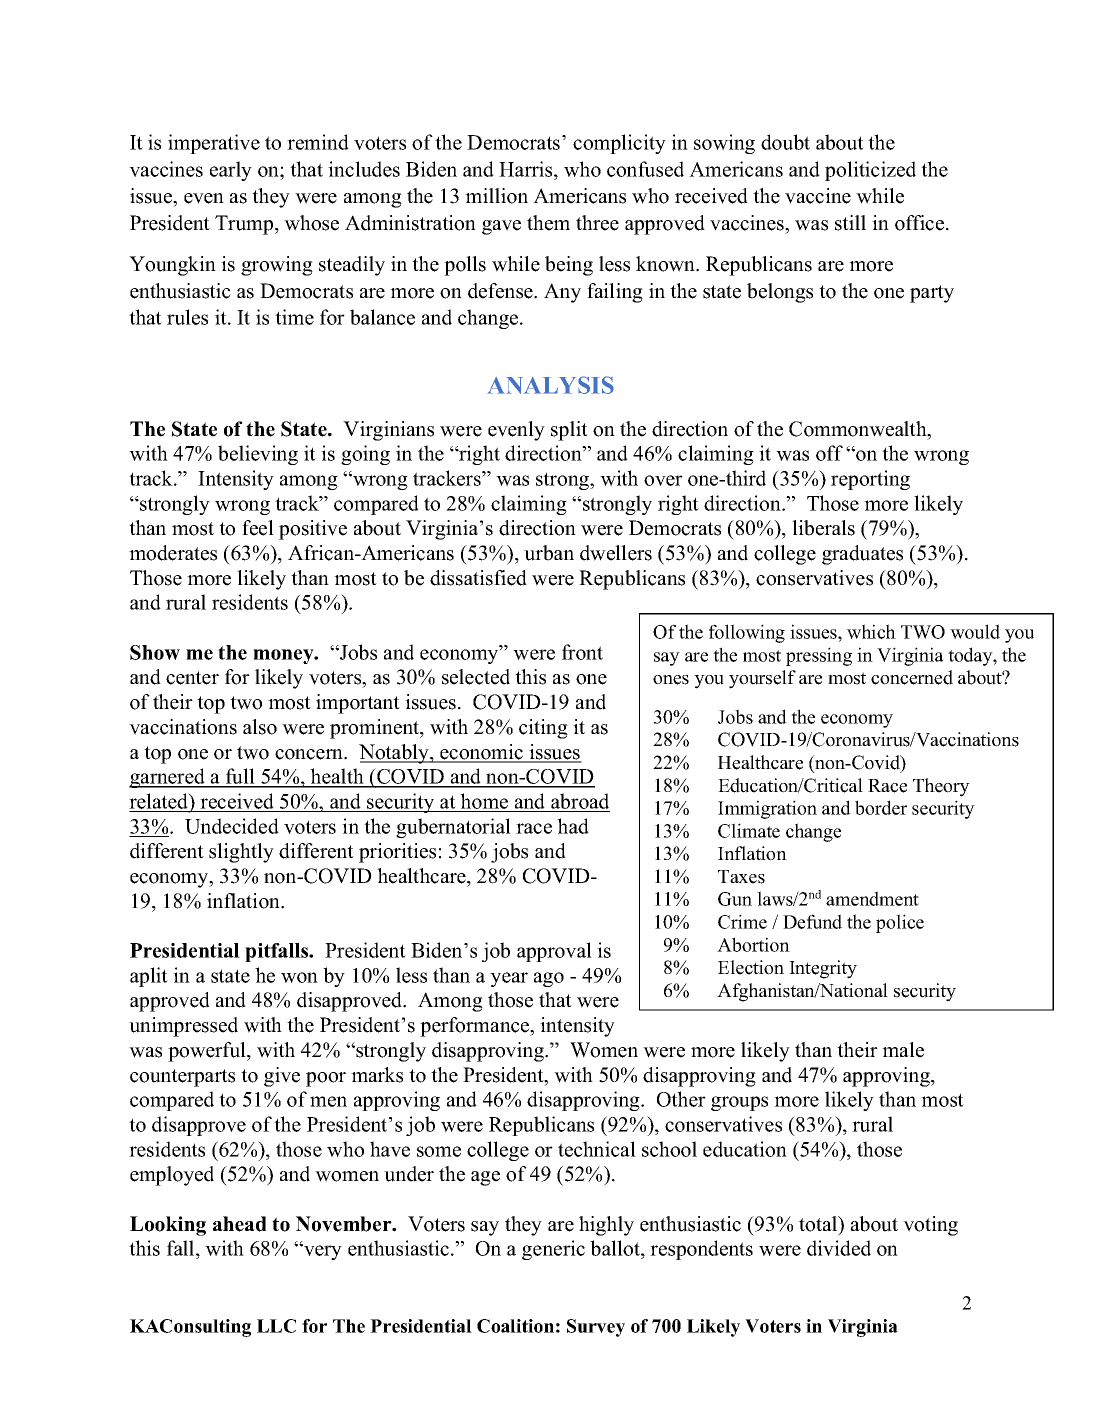  What do you see at coordinates (839, 1248) in the screenshot?
I see `divided` at bounding box center [839, 1248].
